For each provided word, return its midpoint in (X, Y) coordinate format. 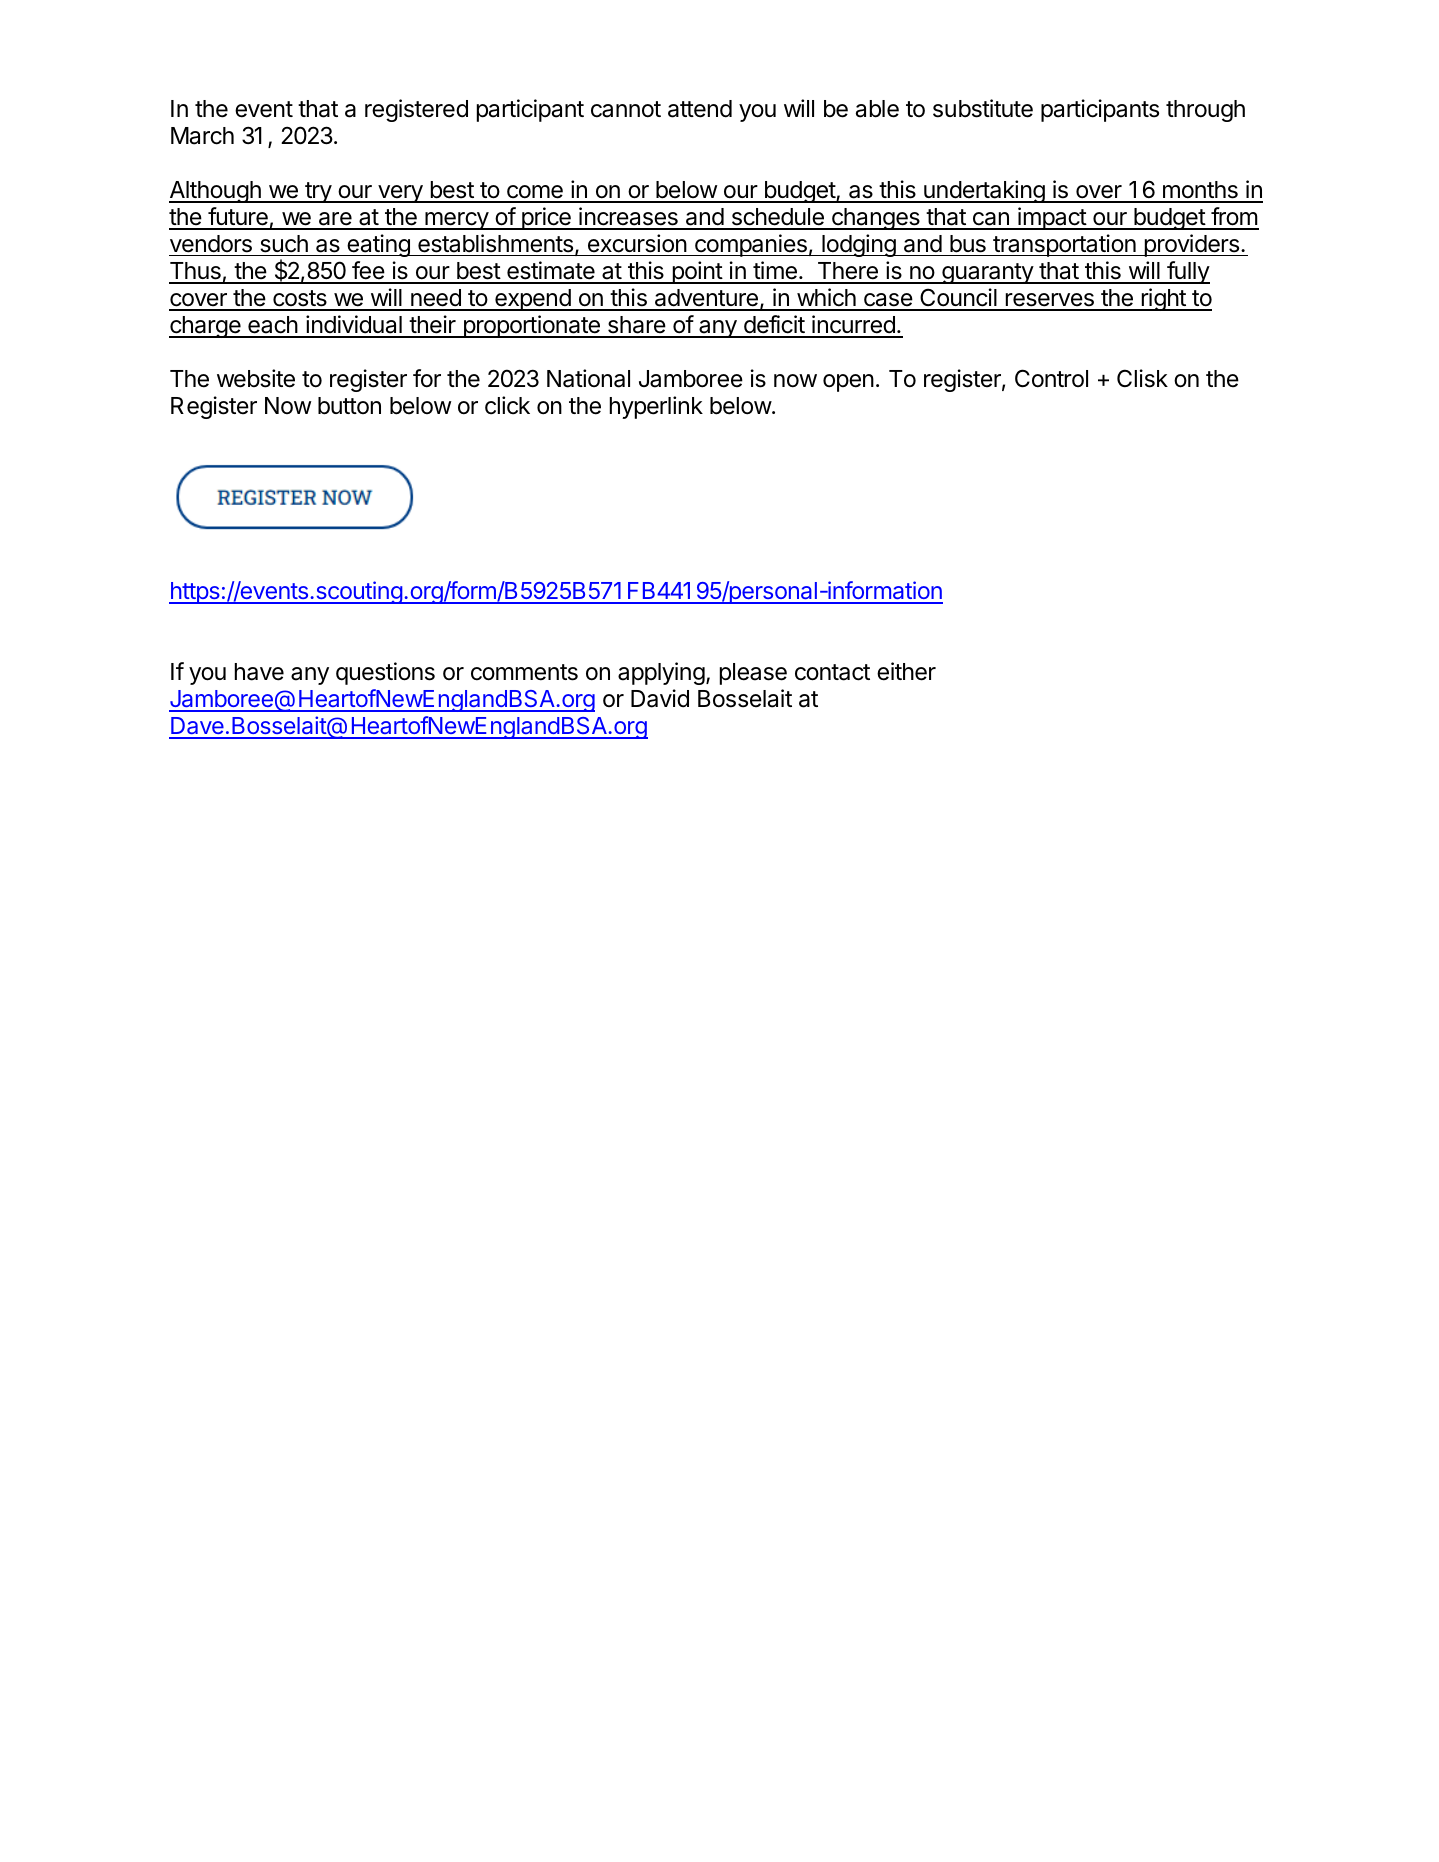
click (507, 405)
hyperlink (656, 407)
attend (700, 109)
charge (206, 327)
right (1163, 299)
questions (385, 673)
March (202, 136)
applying (661, 673)
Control (1051, 378)
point (697, 272)
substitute (983, 108)
